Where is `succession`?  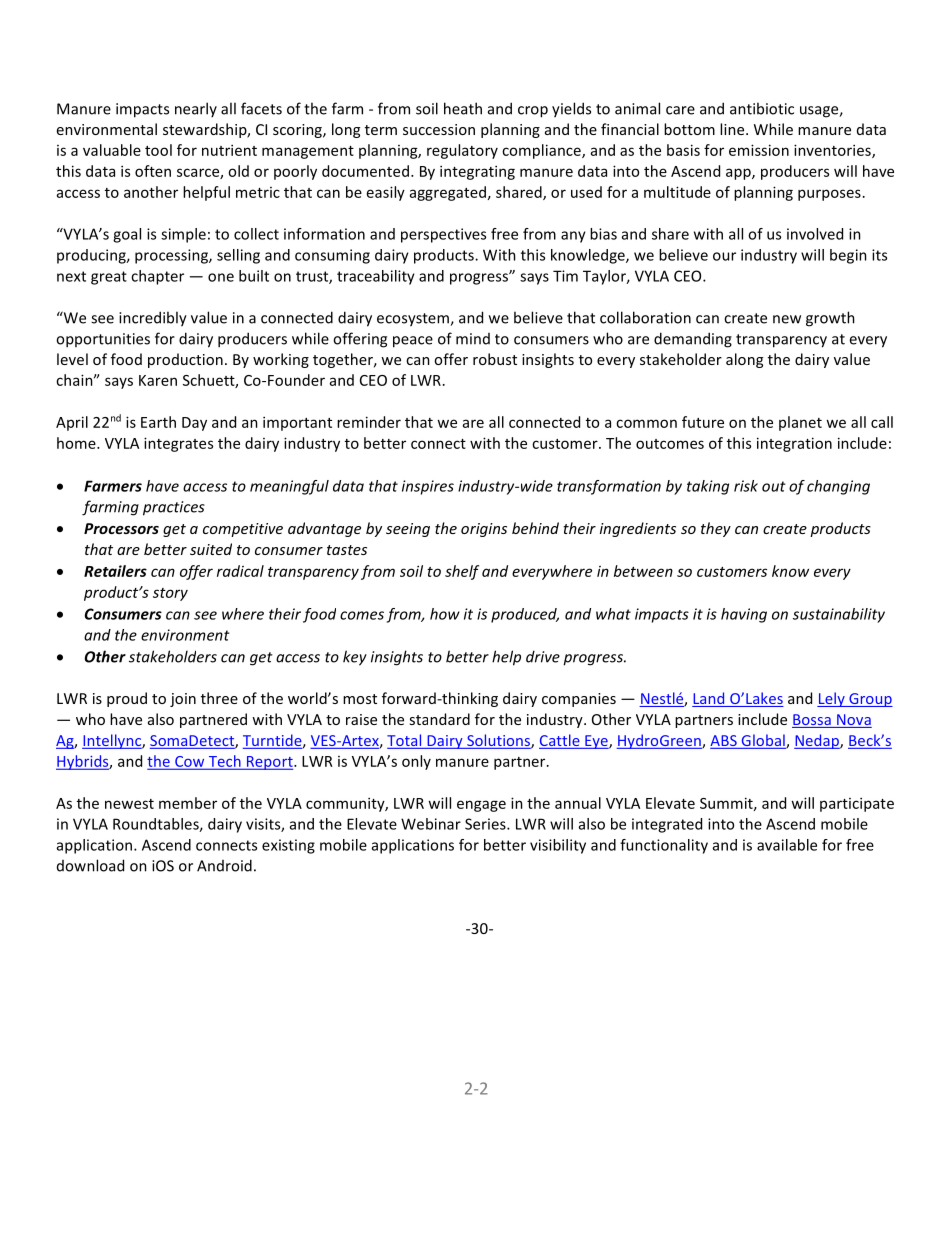
succession is located at coordinates (439, 129).
